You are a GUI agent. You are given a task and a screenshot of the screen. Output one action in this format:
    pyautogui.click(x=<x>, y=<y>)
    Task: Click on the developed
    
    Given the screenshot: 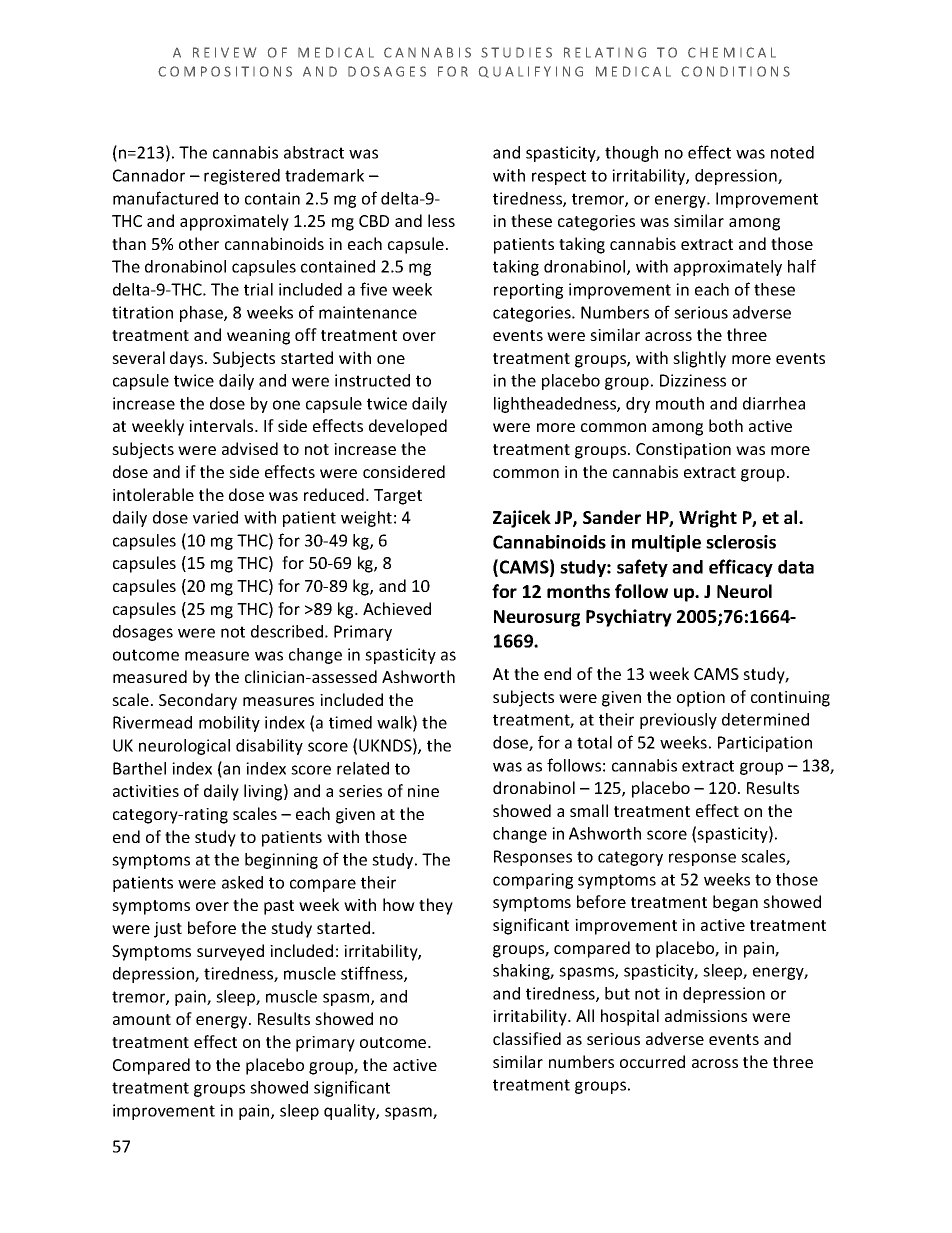 What is the action you would take?
    pyautogui.click(x=408, y=427)
